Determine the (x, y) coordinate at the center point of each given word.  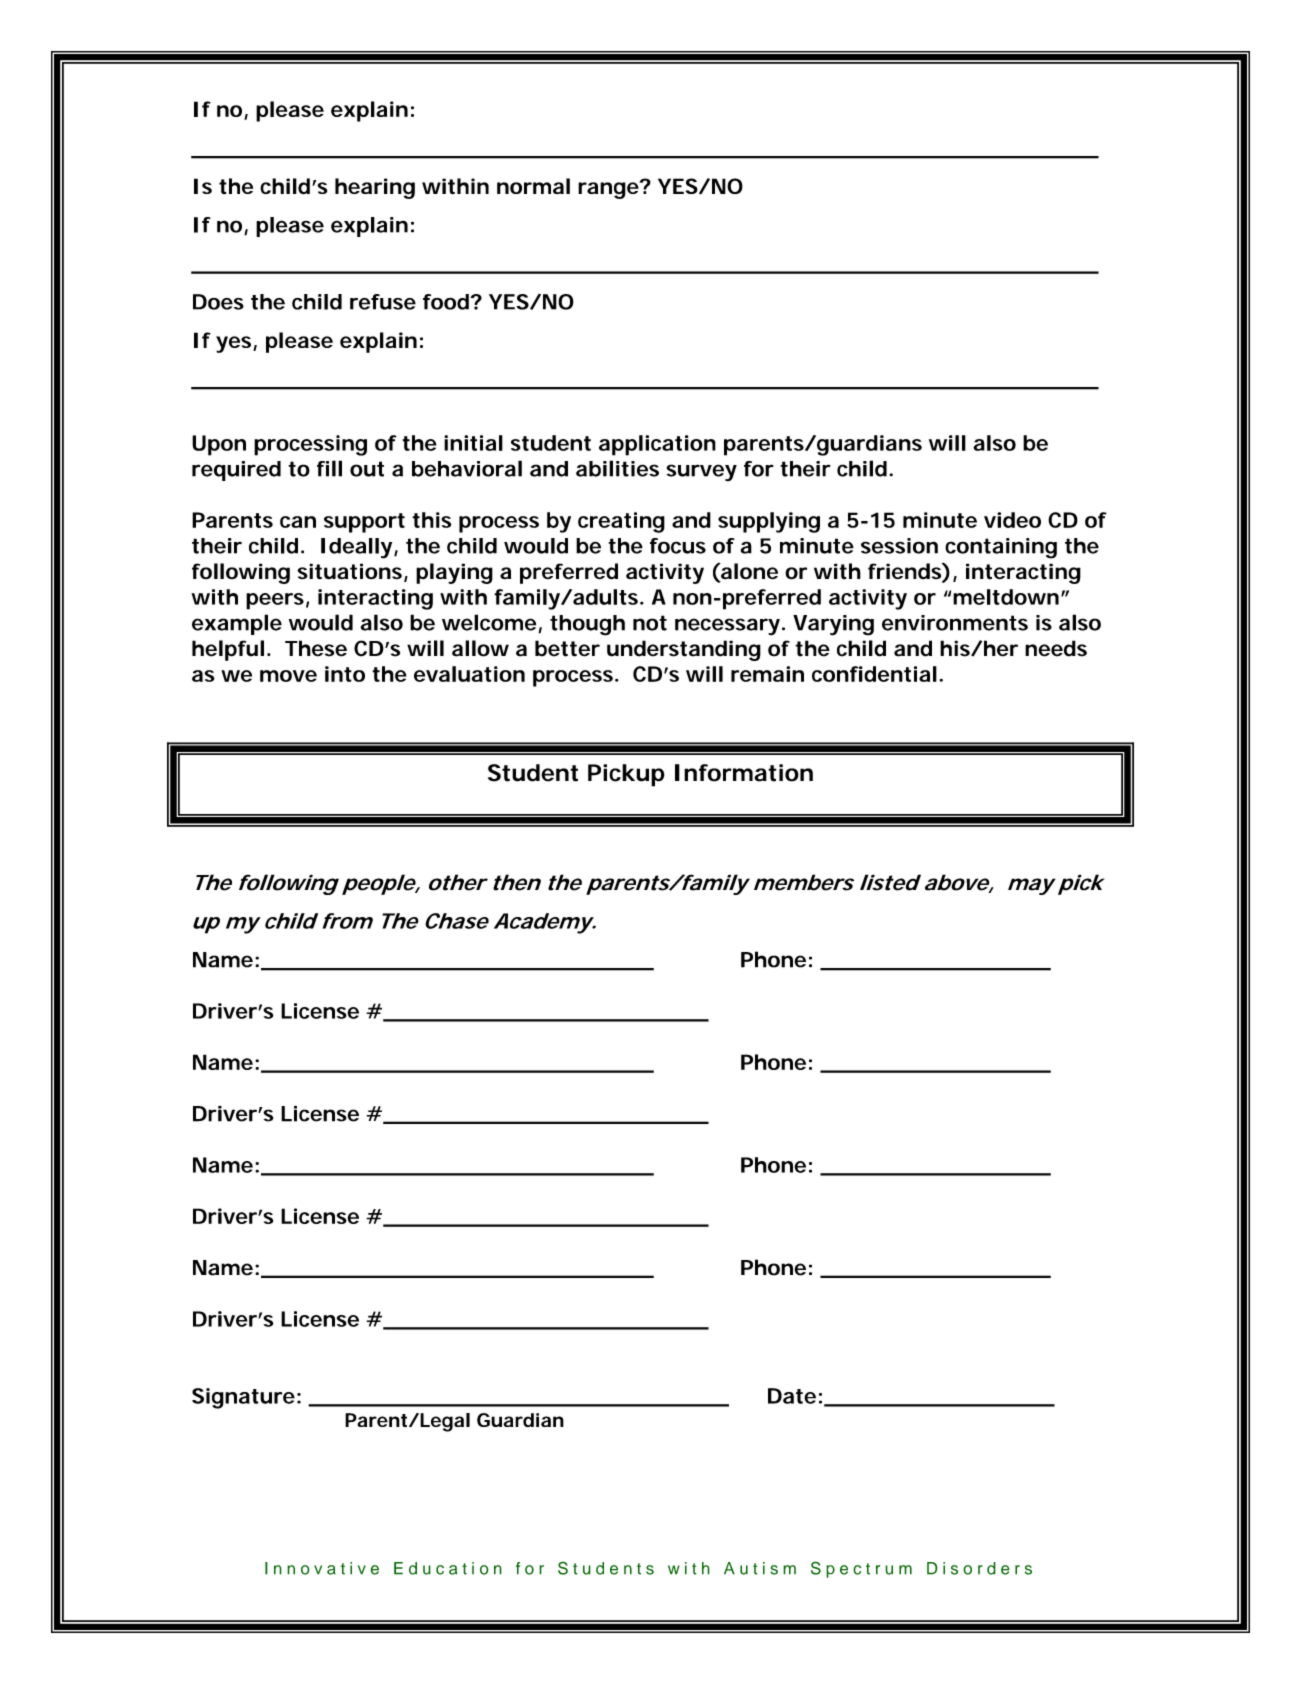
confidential (874, 674)
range (609, 189)
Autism (760, 1568)
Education (448, 1568)
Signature (243, 1398)
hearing (375, 188)
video (1012, 520)
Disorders (979, 1568)
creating (621, 522)
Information (744, 773)
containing (1001, 548)
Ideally (358, 548)
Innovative (322, 1568)
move (288, 676)
